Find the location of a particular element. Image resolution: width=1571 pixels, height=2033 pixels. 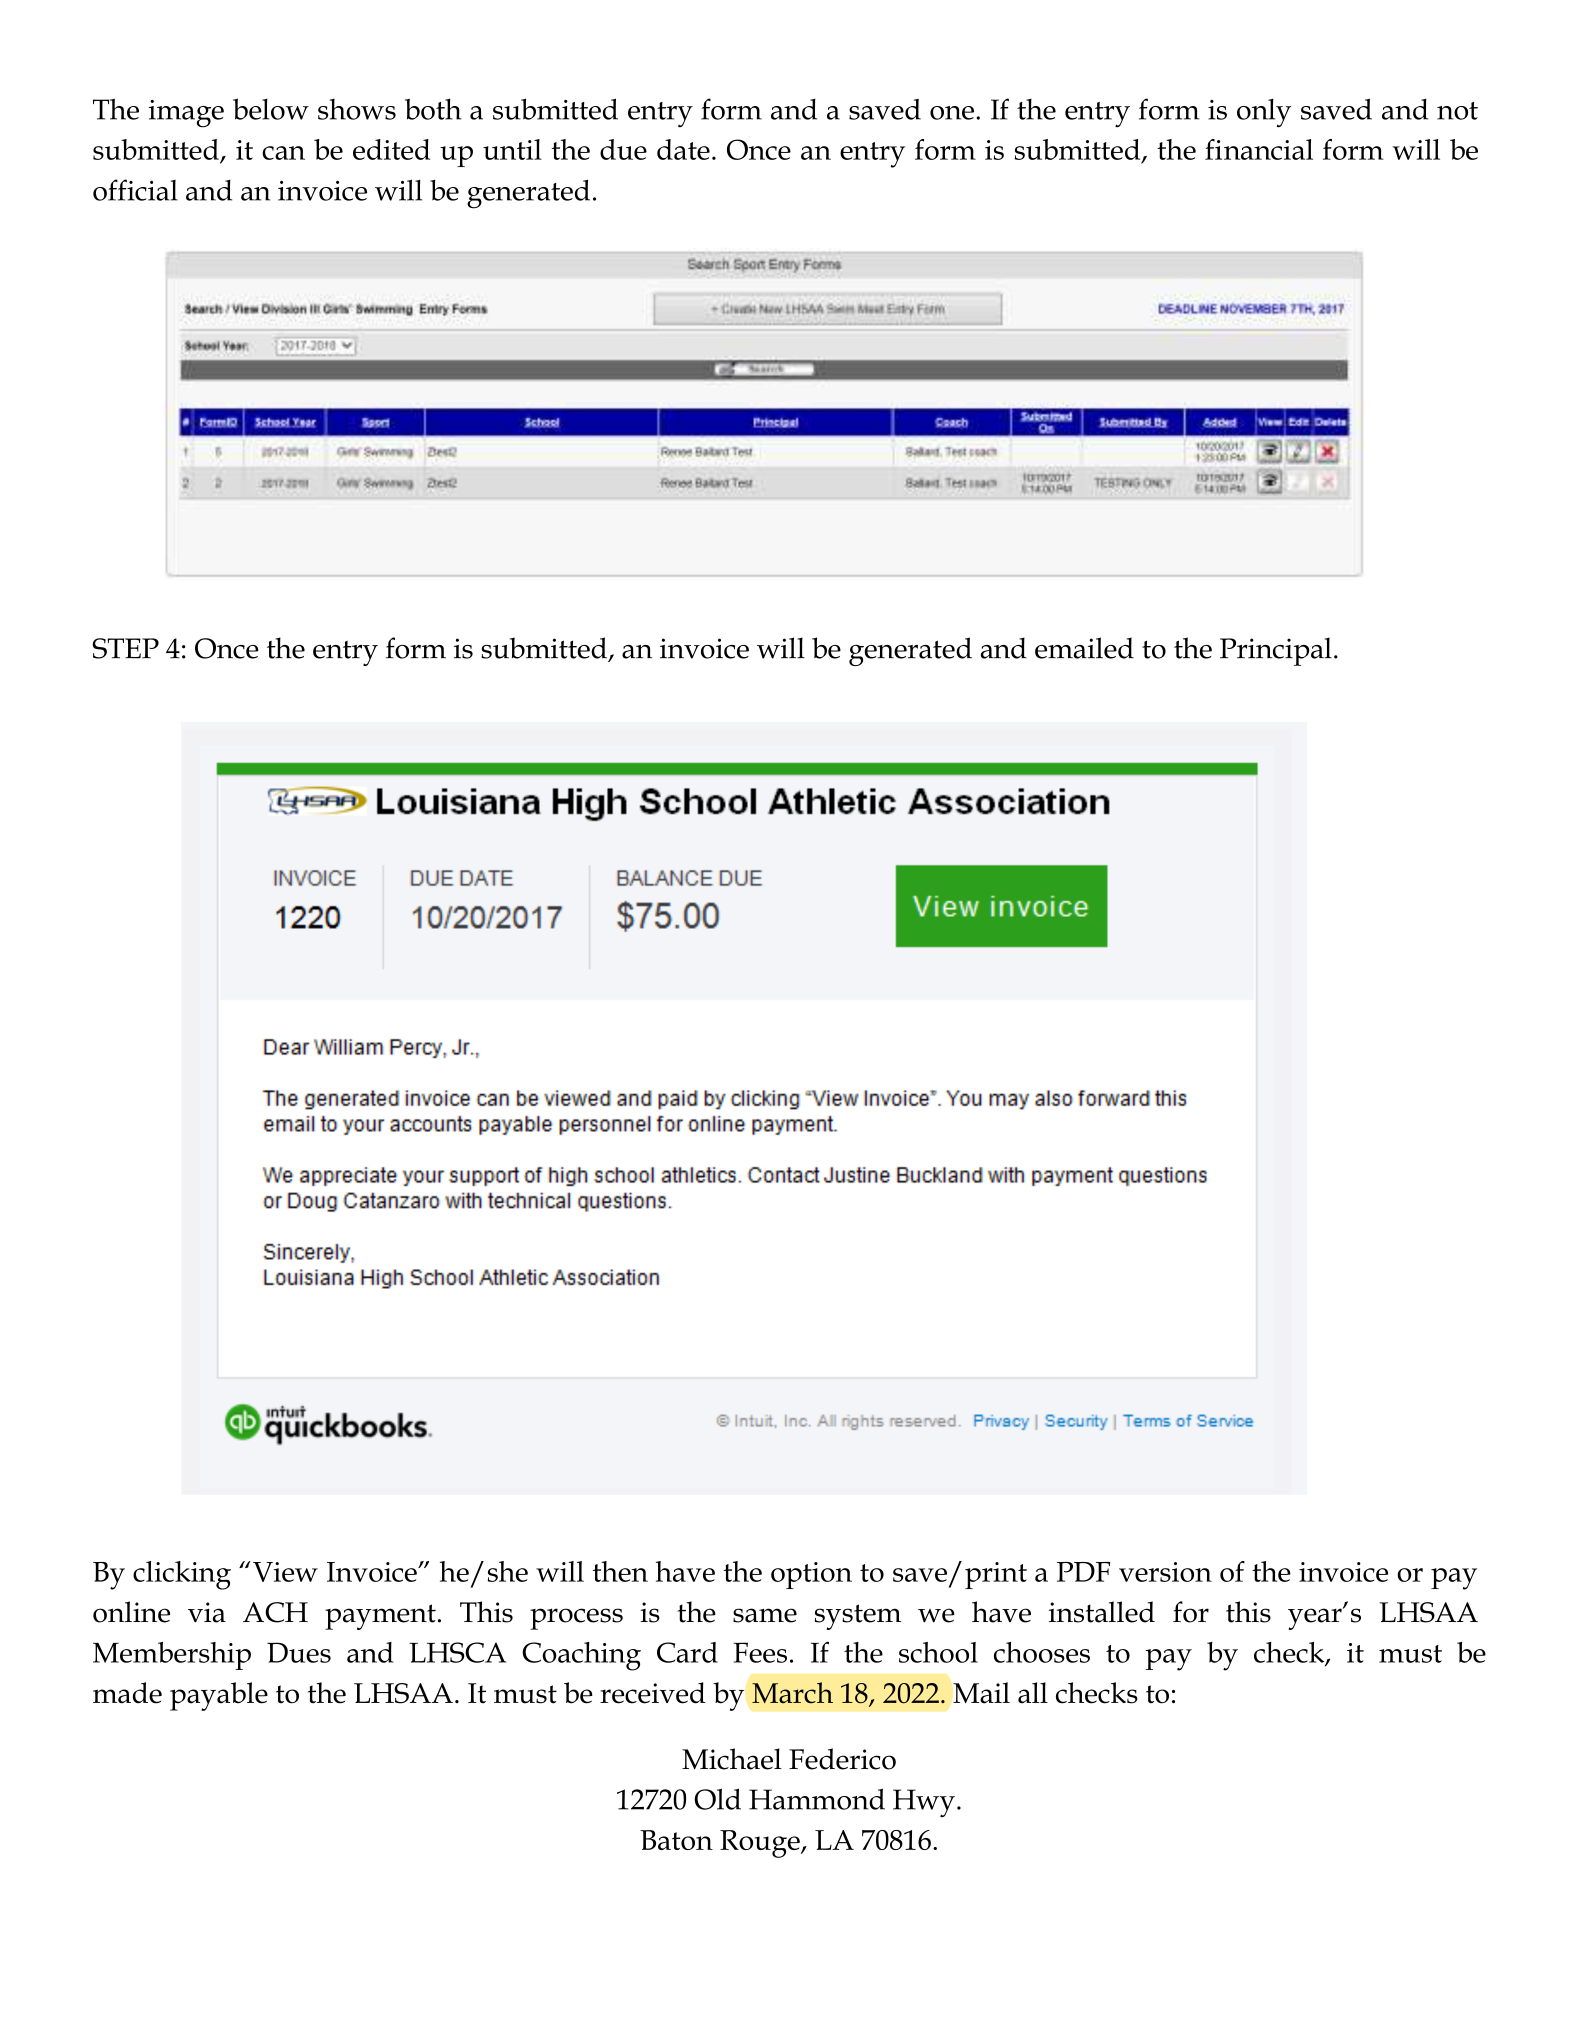

Principal is located at coordinates (1276, 651).
